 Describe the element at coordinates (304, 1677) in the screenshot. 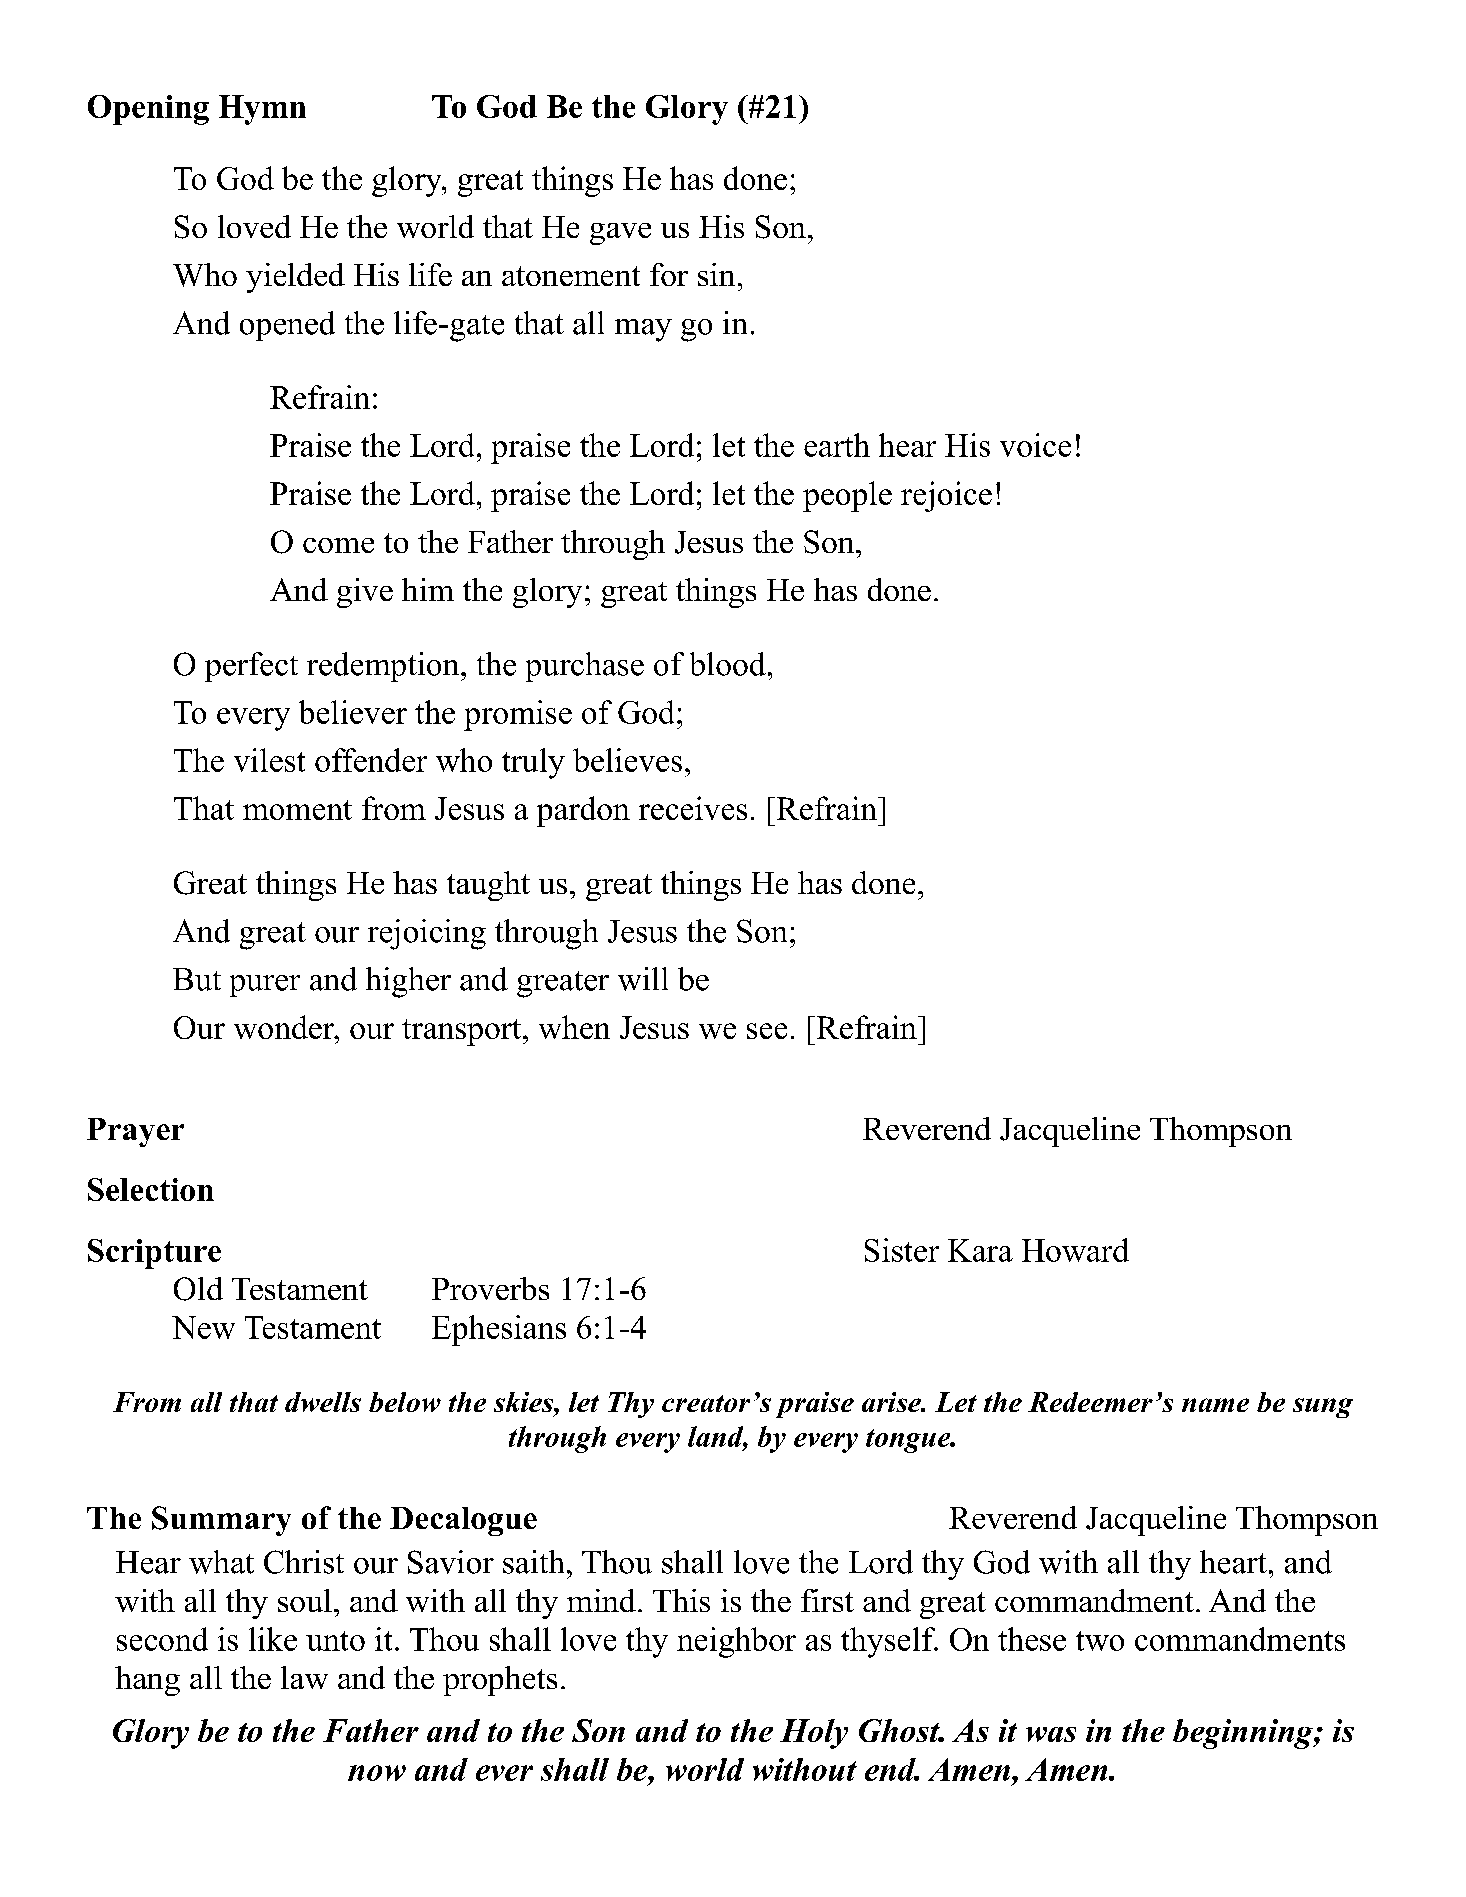

I see `law` at that location.
